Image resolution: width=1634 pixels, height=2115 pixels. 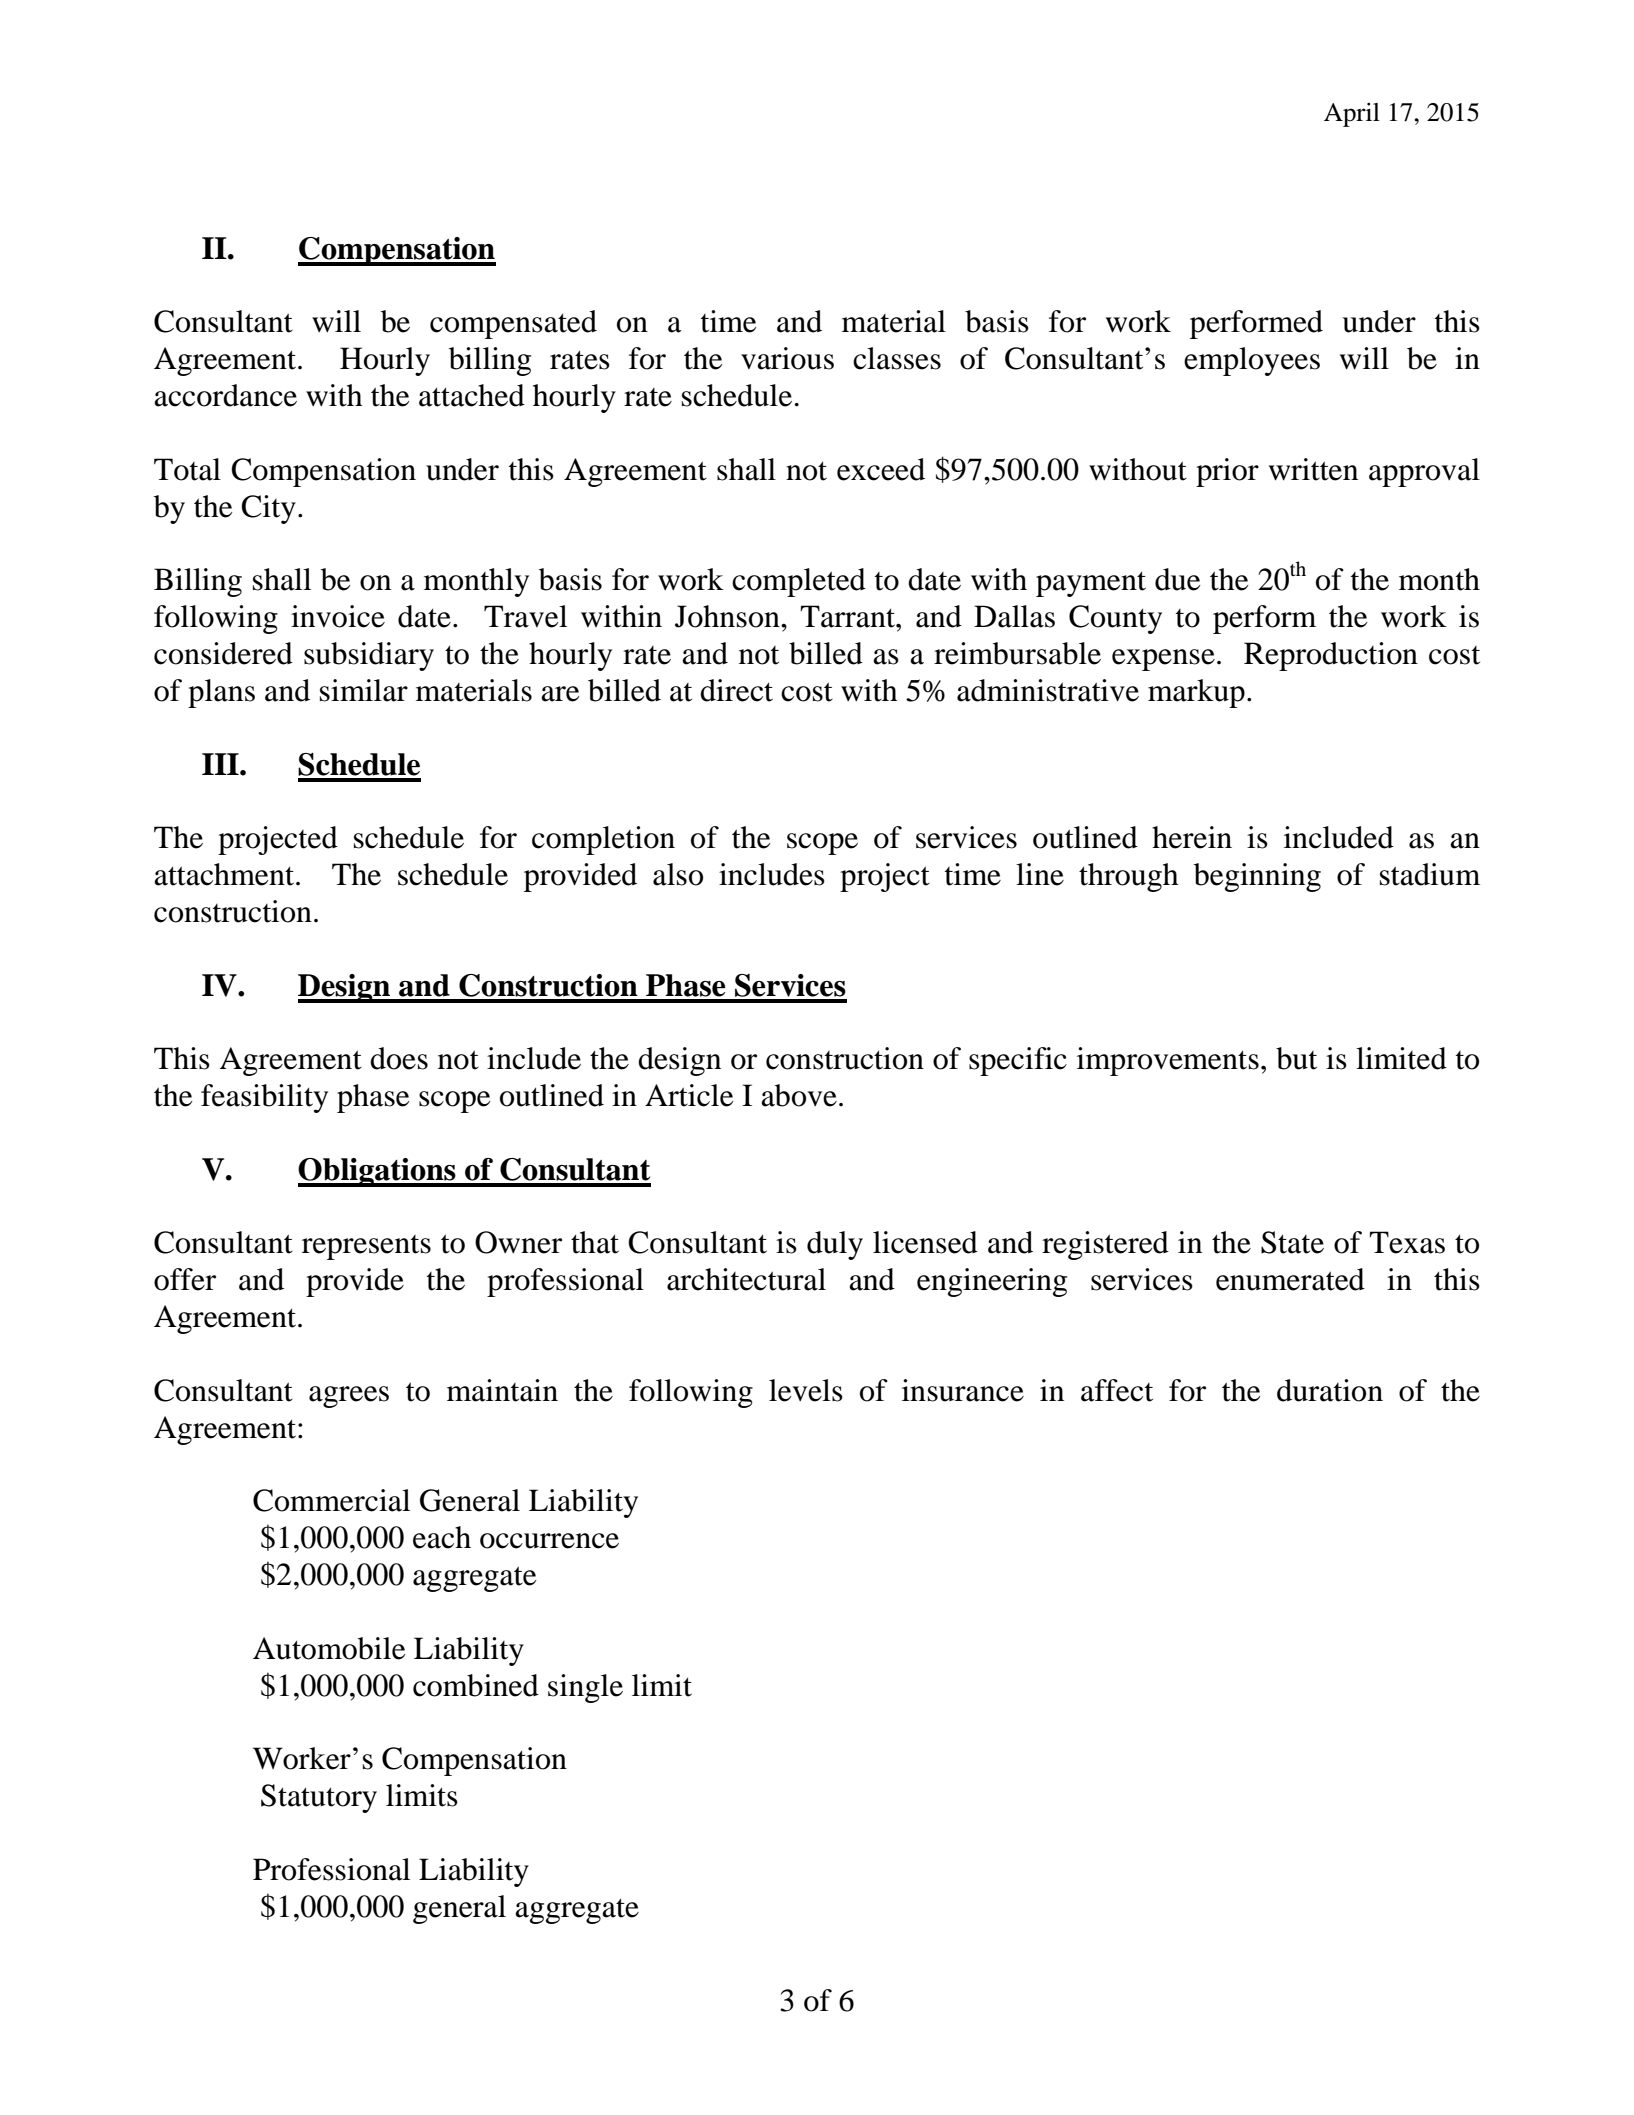 I want to click on compensated, so click(x=513, y=324).
